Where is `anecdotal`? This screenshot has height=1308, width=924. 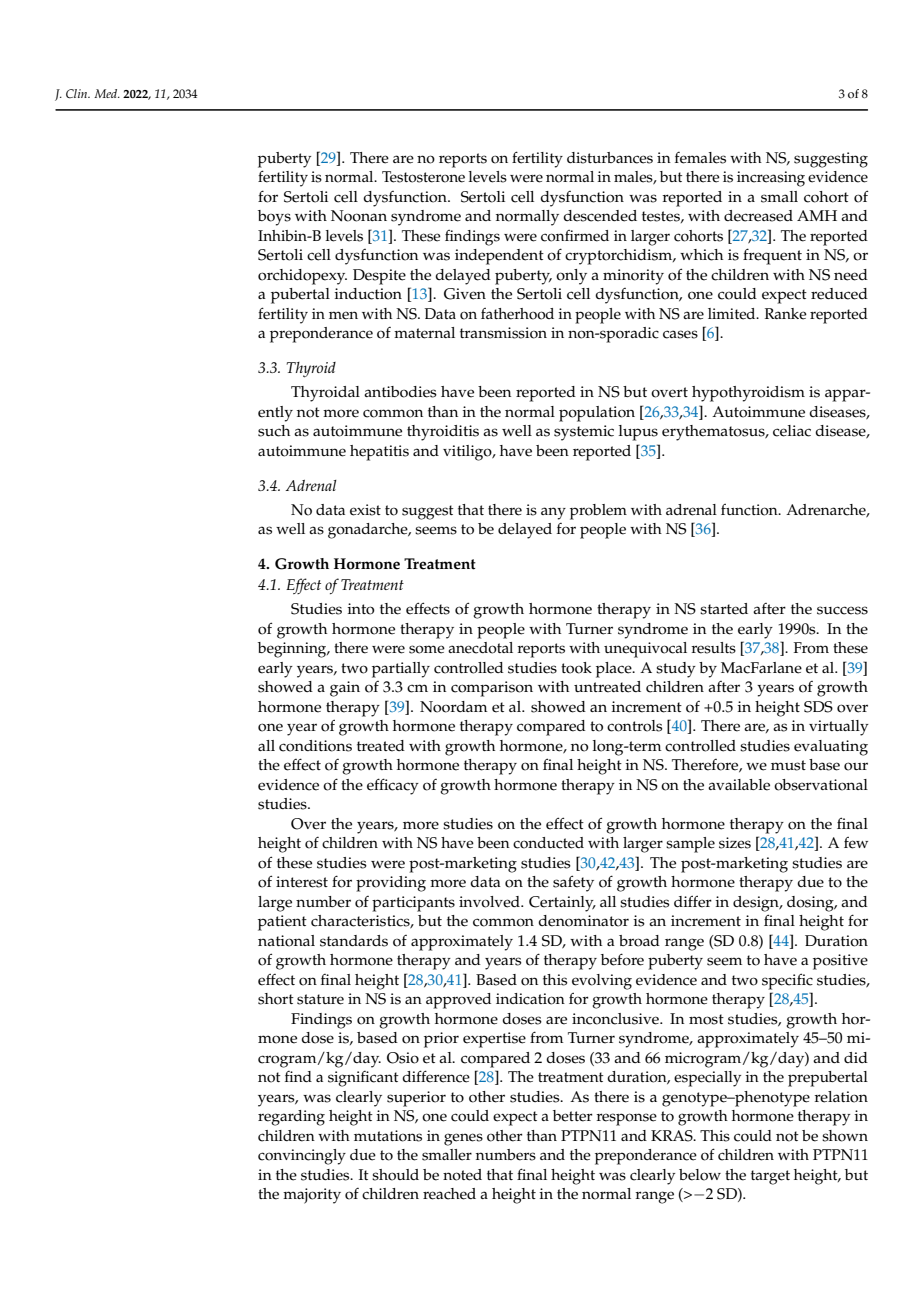 anecdotal is located at coordinates (480, 648).
